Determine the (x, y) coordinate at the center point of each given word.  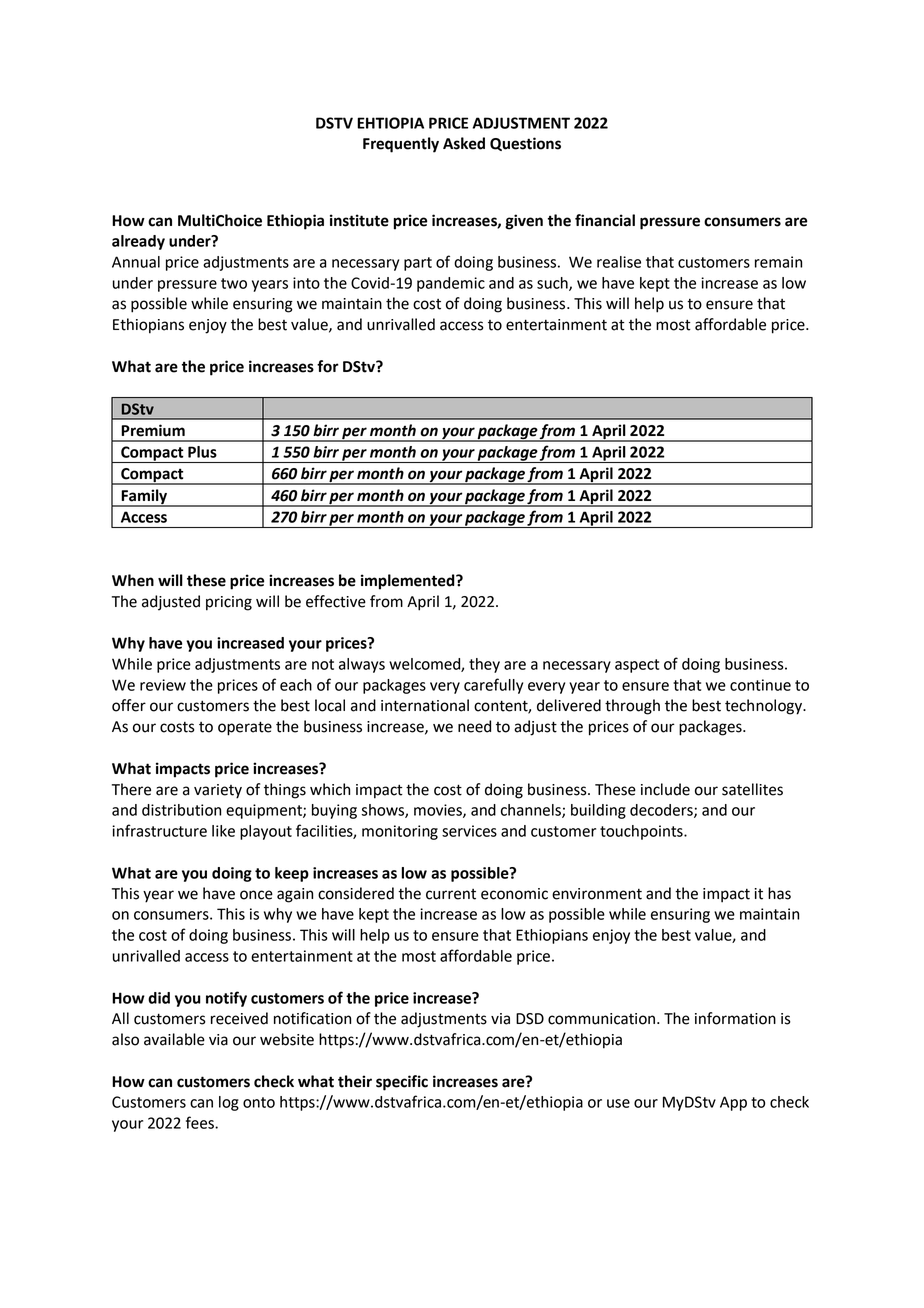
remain (778, 262)
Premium (153, 430)
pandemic (451, 284)
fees (201, 1122)
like (223, 831)
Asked (464, 143)
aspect (637, 666)
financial (605, 220)
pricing (229, 603)
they (484, 665)
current (451, 894)
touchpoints (642, 832)
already (138, 242)
